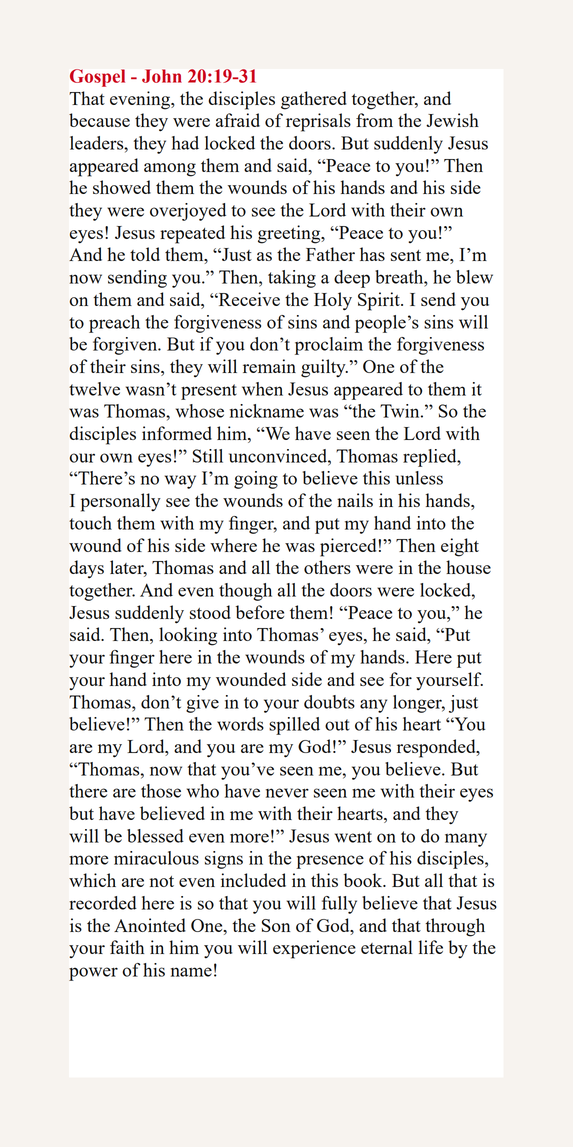 The height and width of the screenshot is (1147, 573). What do you see at coordinates (94, 389) in the screenshot?
I see `twelve` at bounding box center [94, 389].
